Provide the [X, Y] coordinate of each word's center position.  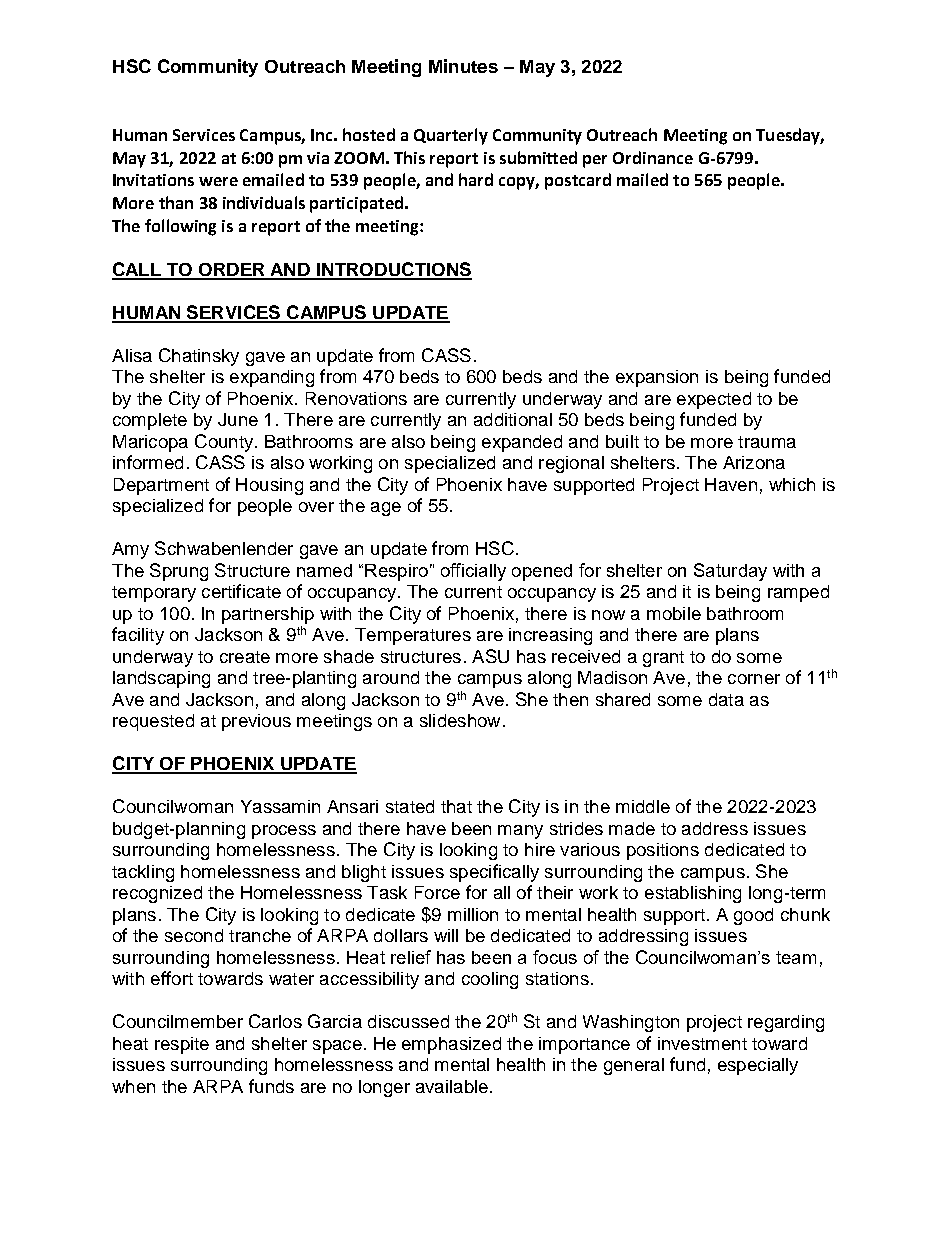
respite [182, 1045]
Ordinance [653, 157]
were [218, 181]
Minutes [463, 66]
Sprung [179, 572]
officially [473, 572]
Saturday [730, 572]
